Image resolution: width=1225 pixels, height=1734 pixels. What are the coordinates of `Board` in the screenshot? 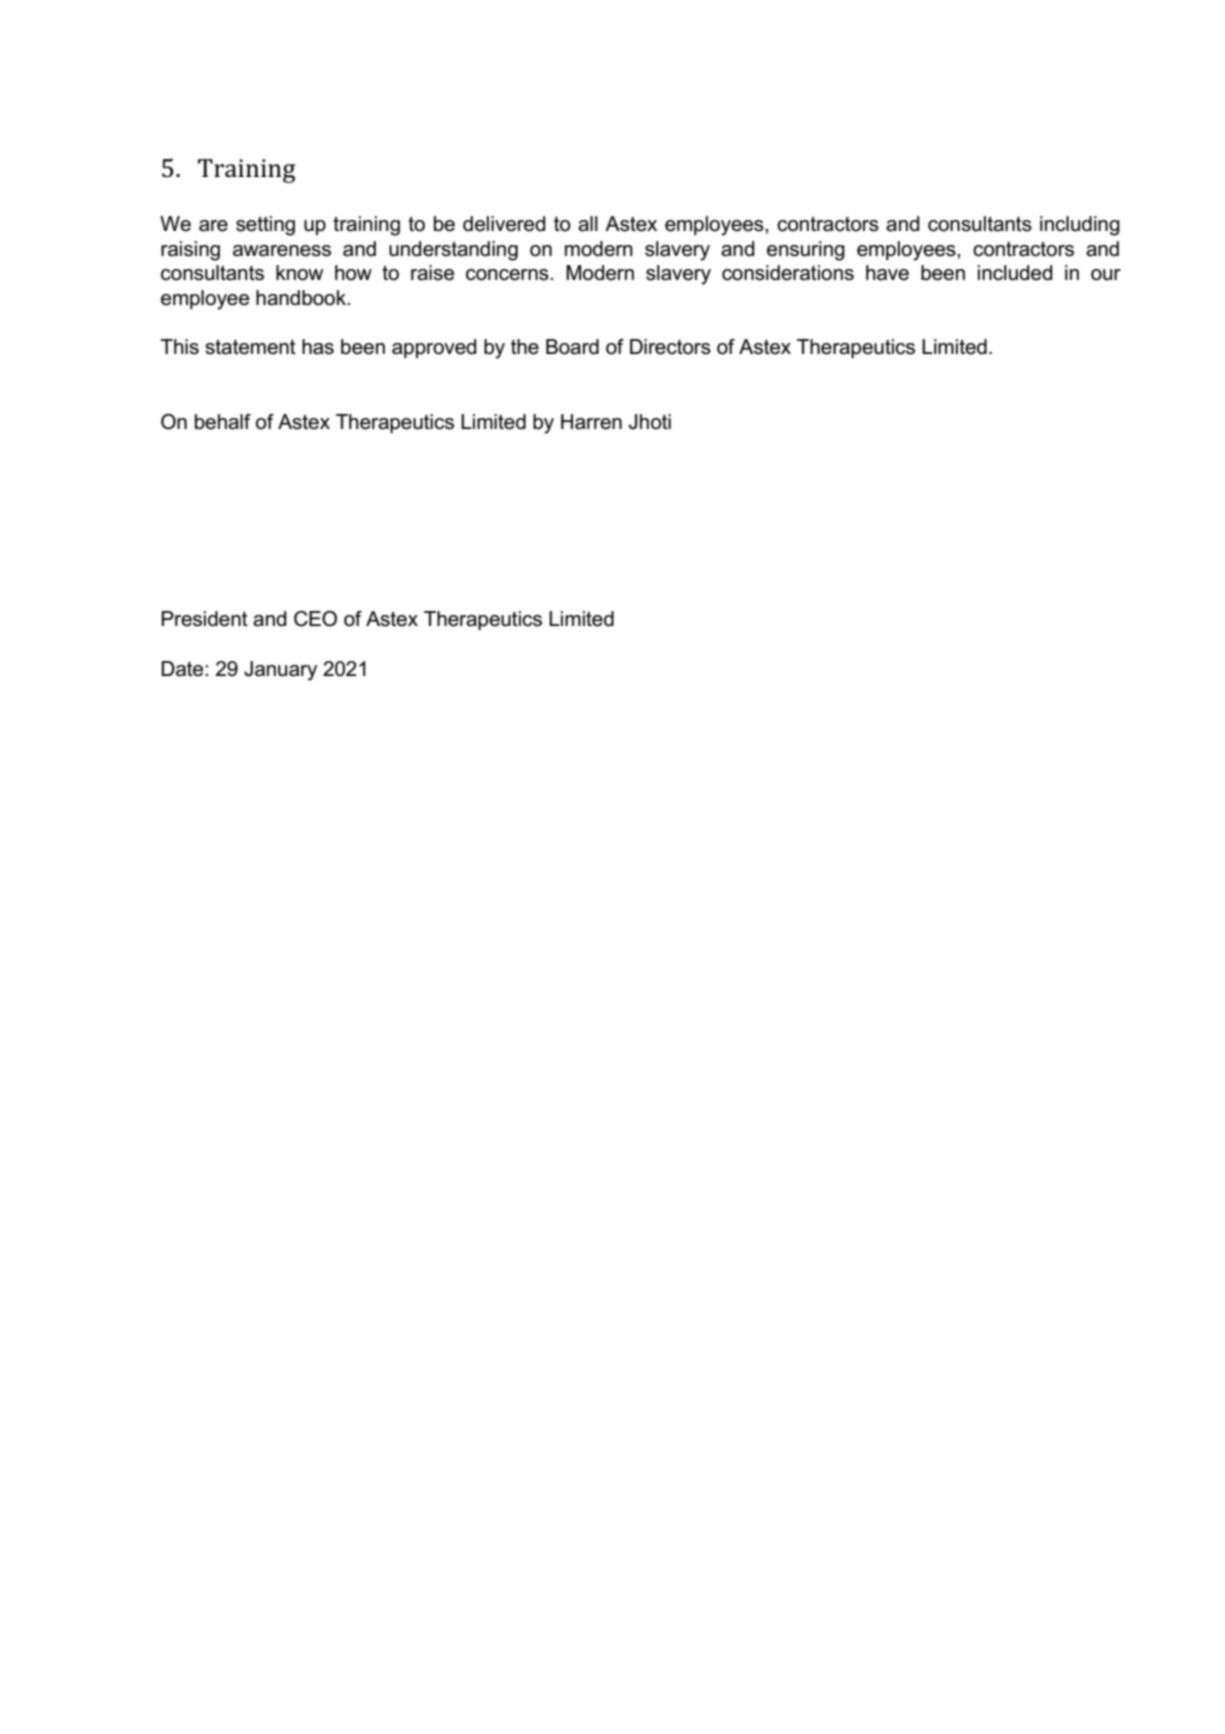 It's located at (572, 347).
